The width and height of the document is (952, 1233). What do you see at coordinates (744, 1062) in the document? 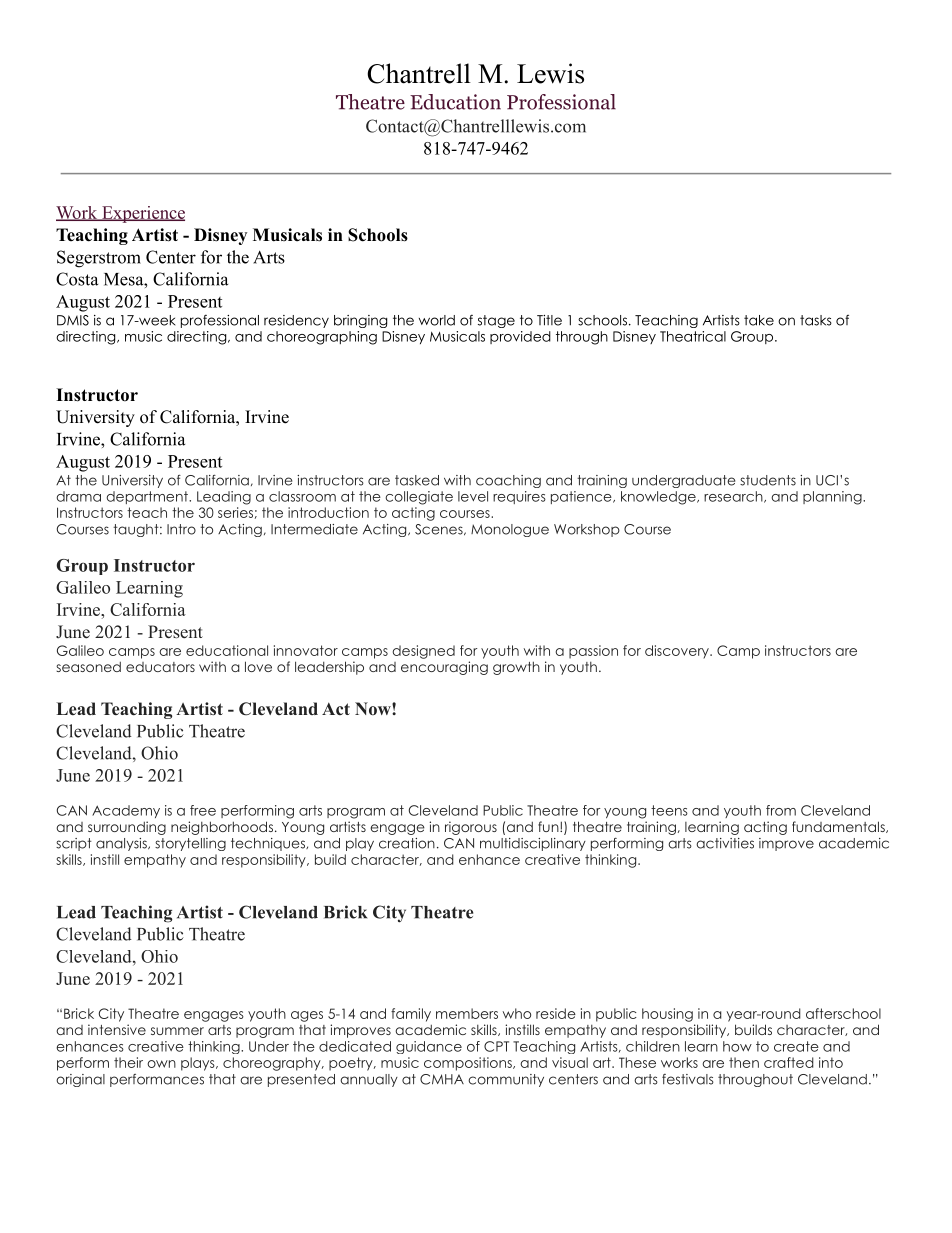
I see `then` at bounding box center [744, 1062].
